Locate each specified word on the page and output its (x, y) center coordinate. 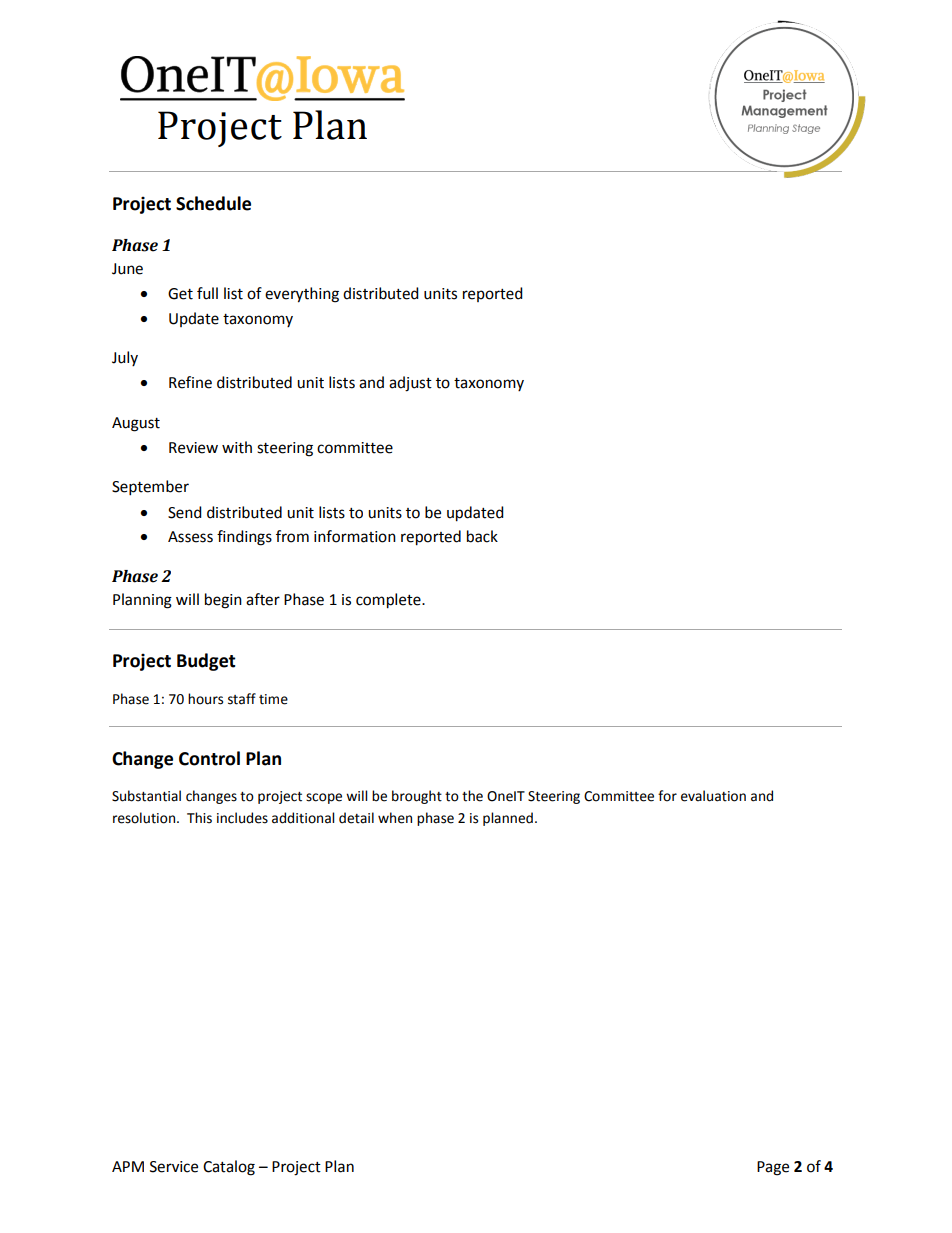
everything (302, 295)
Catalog (229, 1168)
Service (174, 1167)
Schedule (213, 203)
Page (773, 1168)
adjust (410, 384)
